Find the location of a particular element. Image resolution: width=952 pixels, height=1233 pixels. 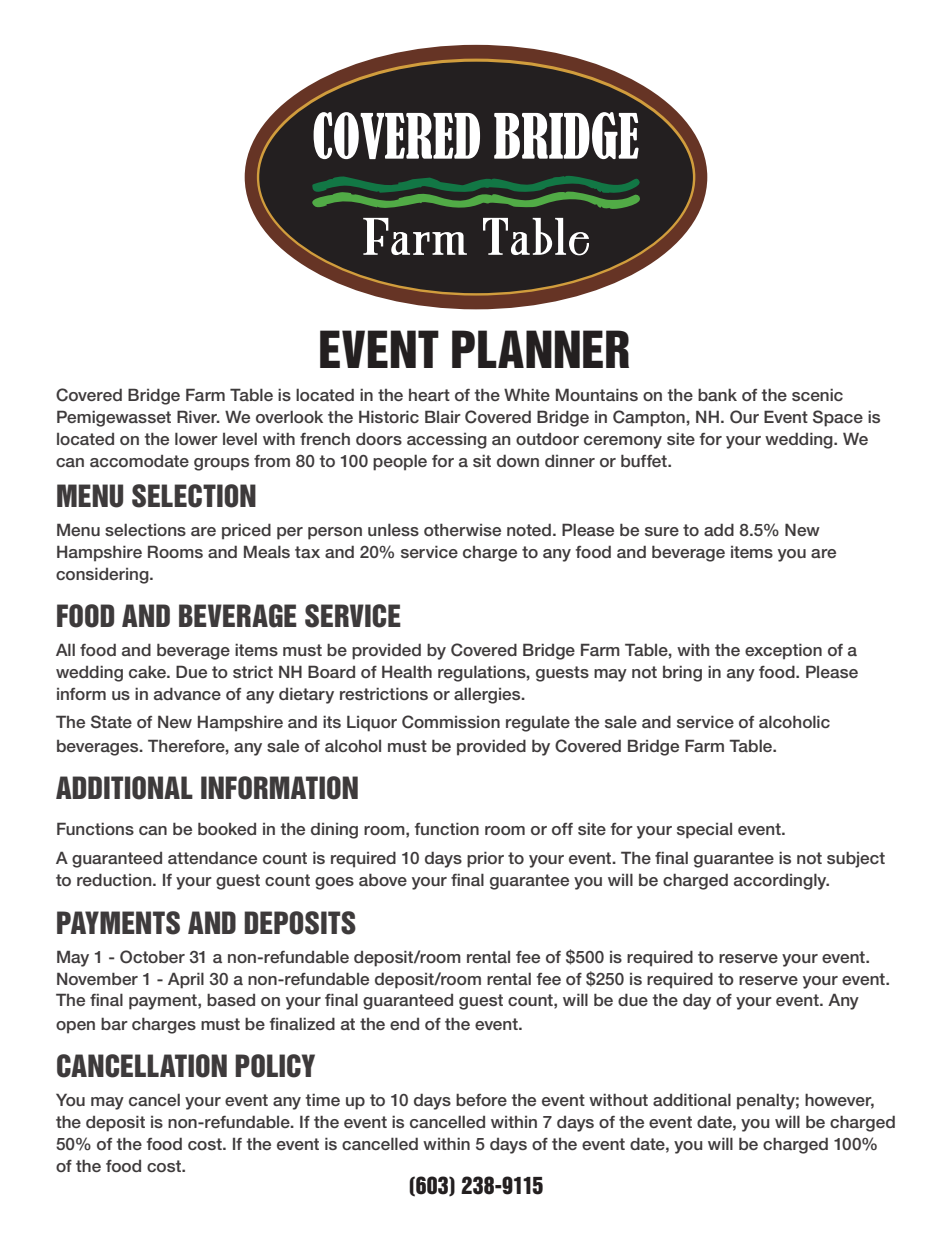

heart is located at coordinates (429, 395).
